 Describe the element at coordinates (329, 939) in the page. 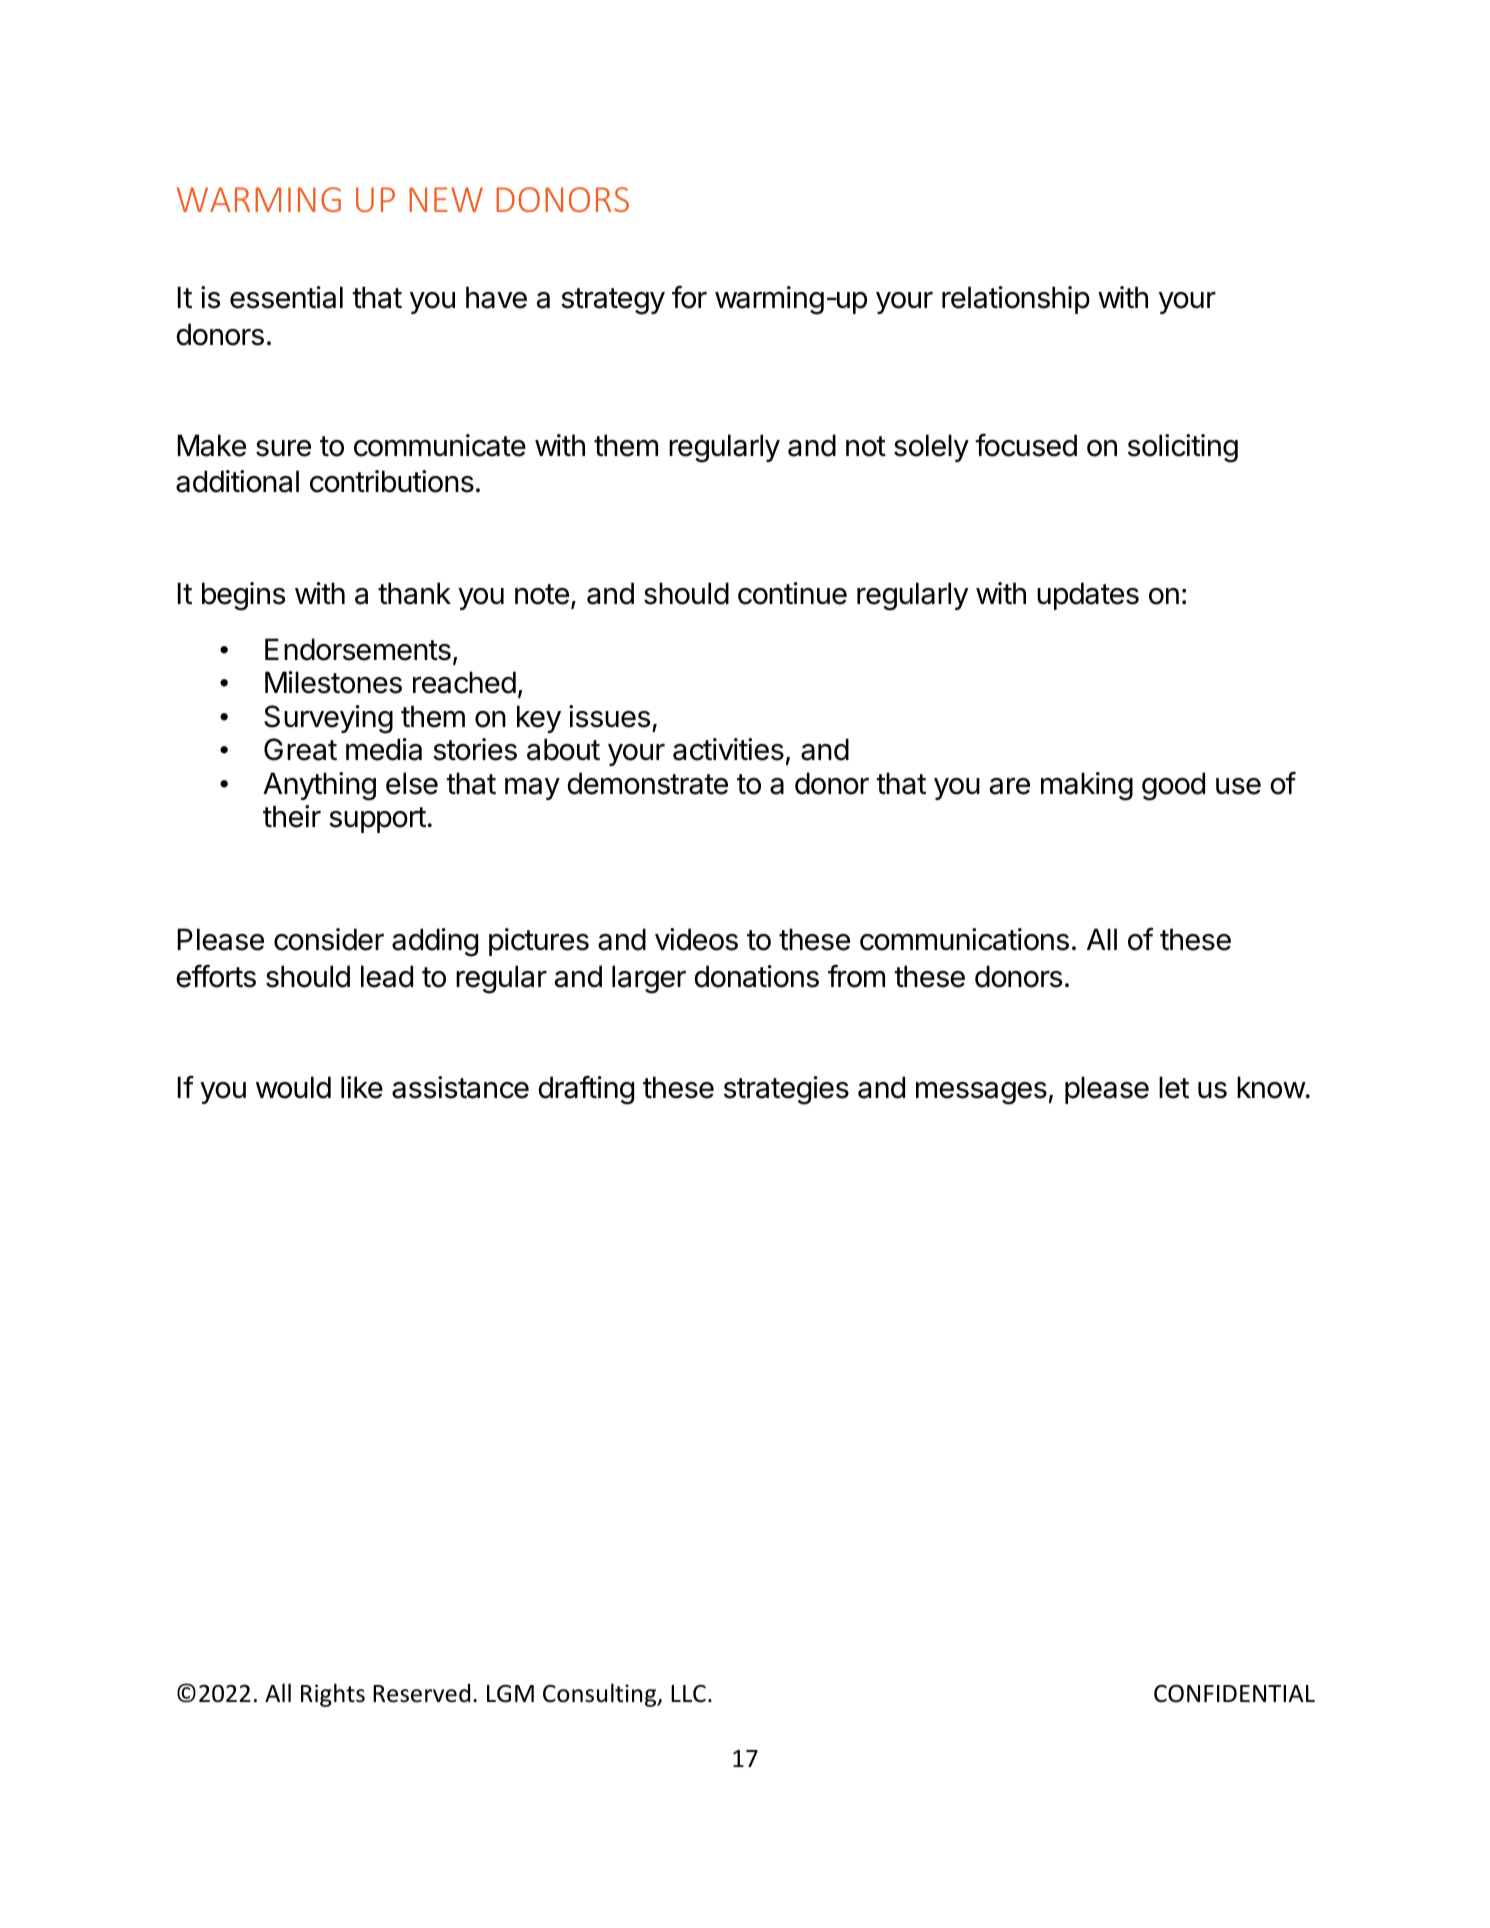

I see `consider` at that location.
